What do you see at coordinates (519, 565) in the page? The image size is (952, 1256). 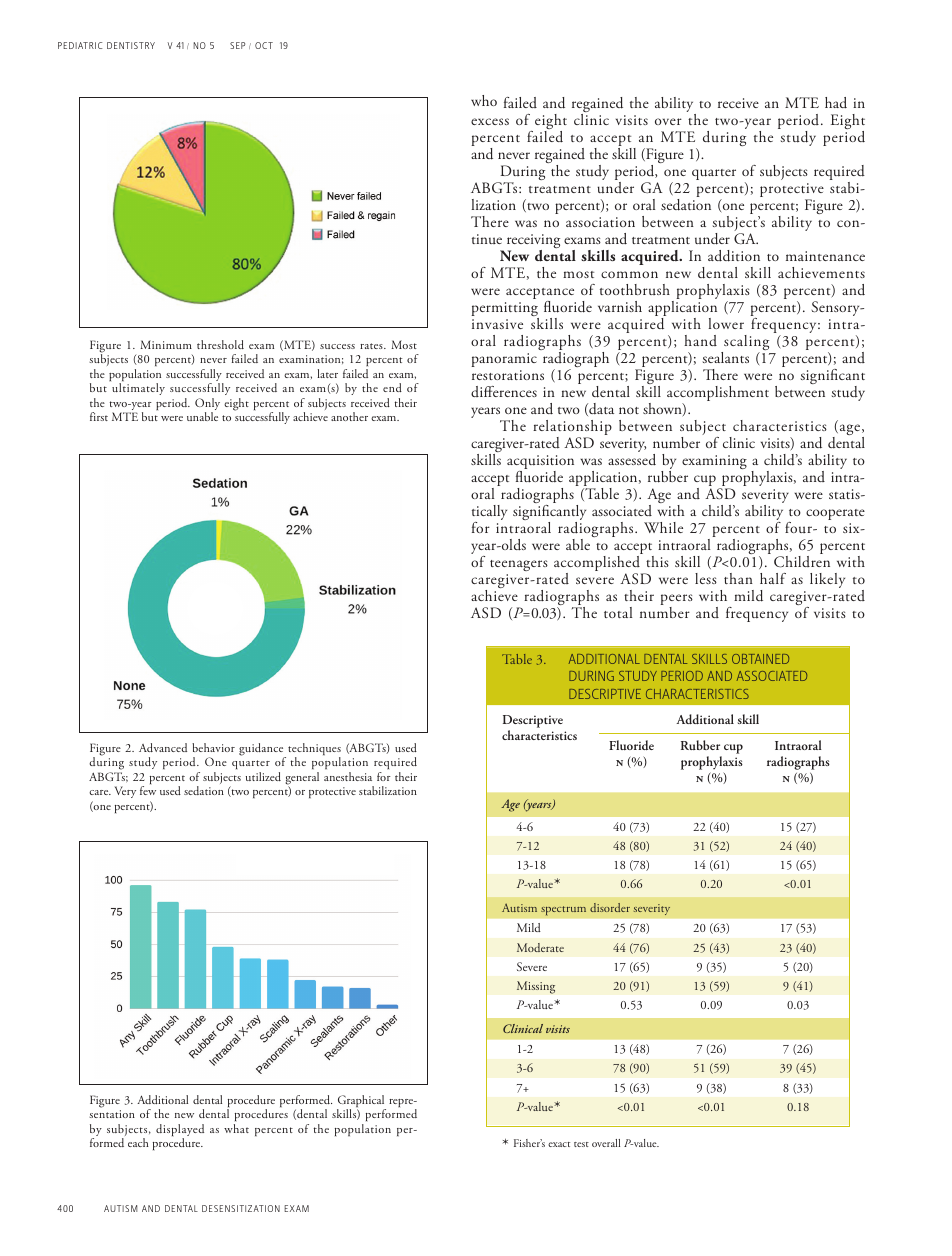 I see `teenagers` at bounding box center [519, 565].
